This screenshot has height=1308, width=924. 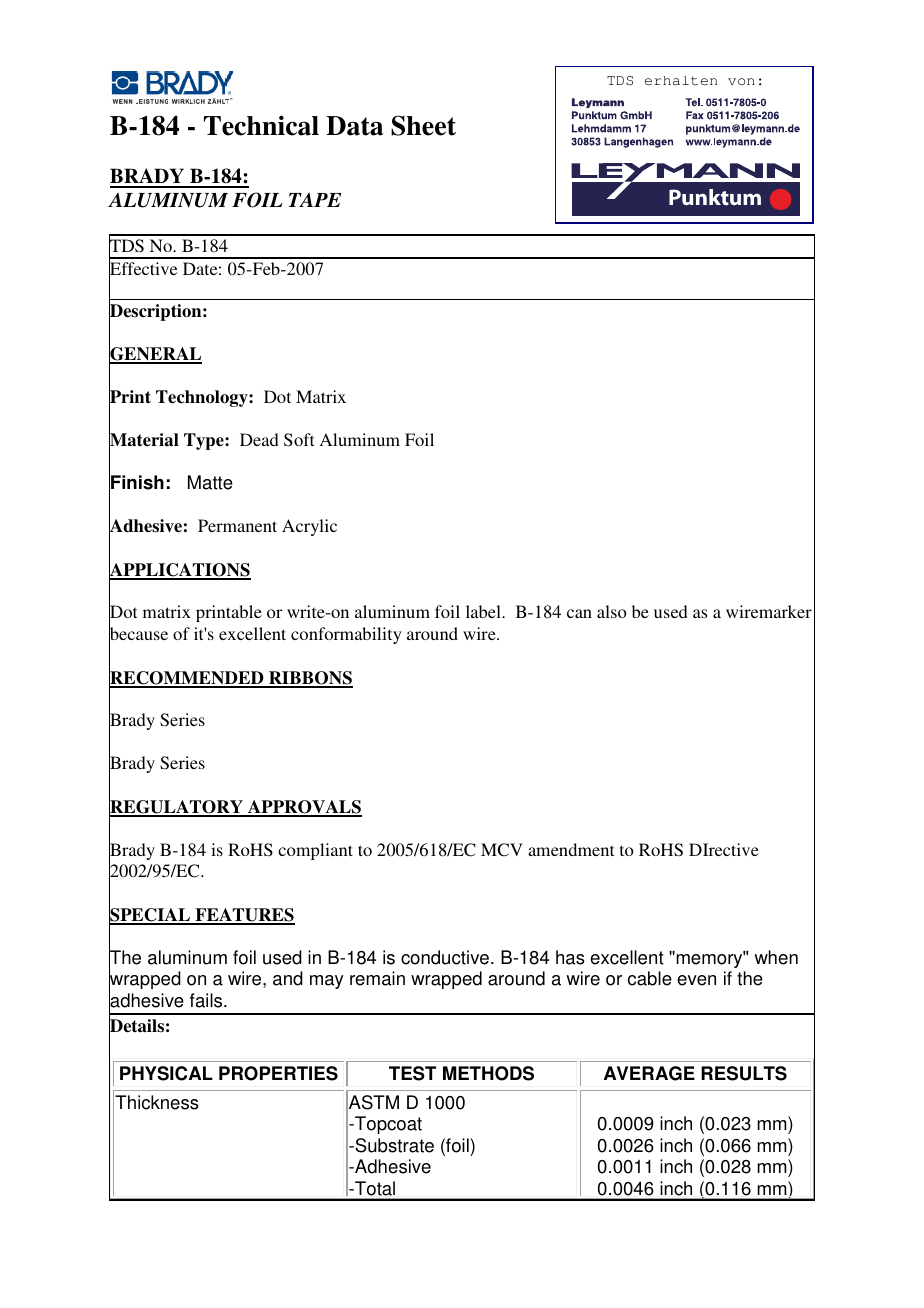 What do you see at coordinates (261, 125) in the screenshot?
I see `Technical` at bounding box center [261, 125].
